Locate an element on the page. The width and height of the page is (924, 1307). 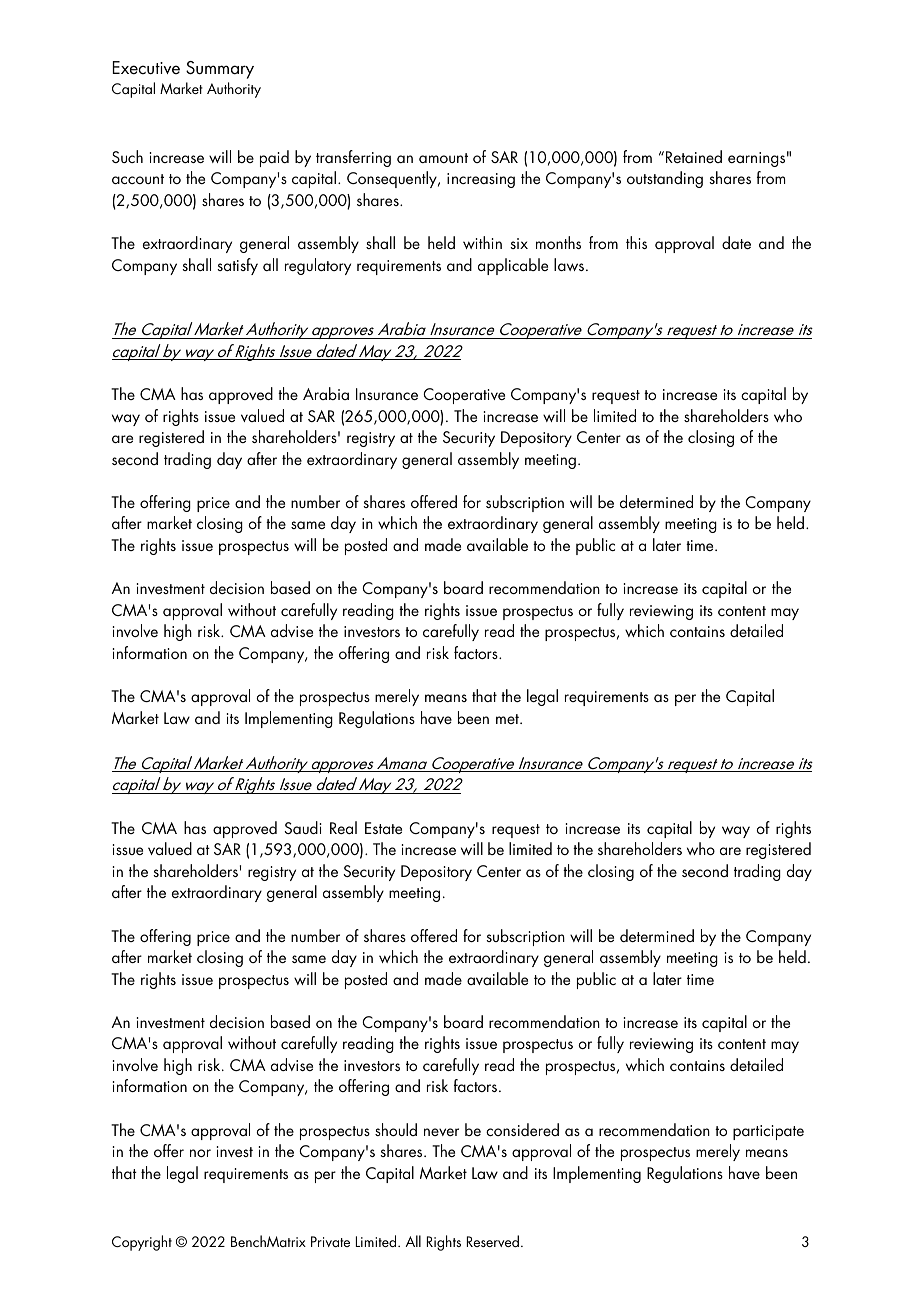
nor is located at coordinates (200, 1153).
